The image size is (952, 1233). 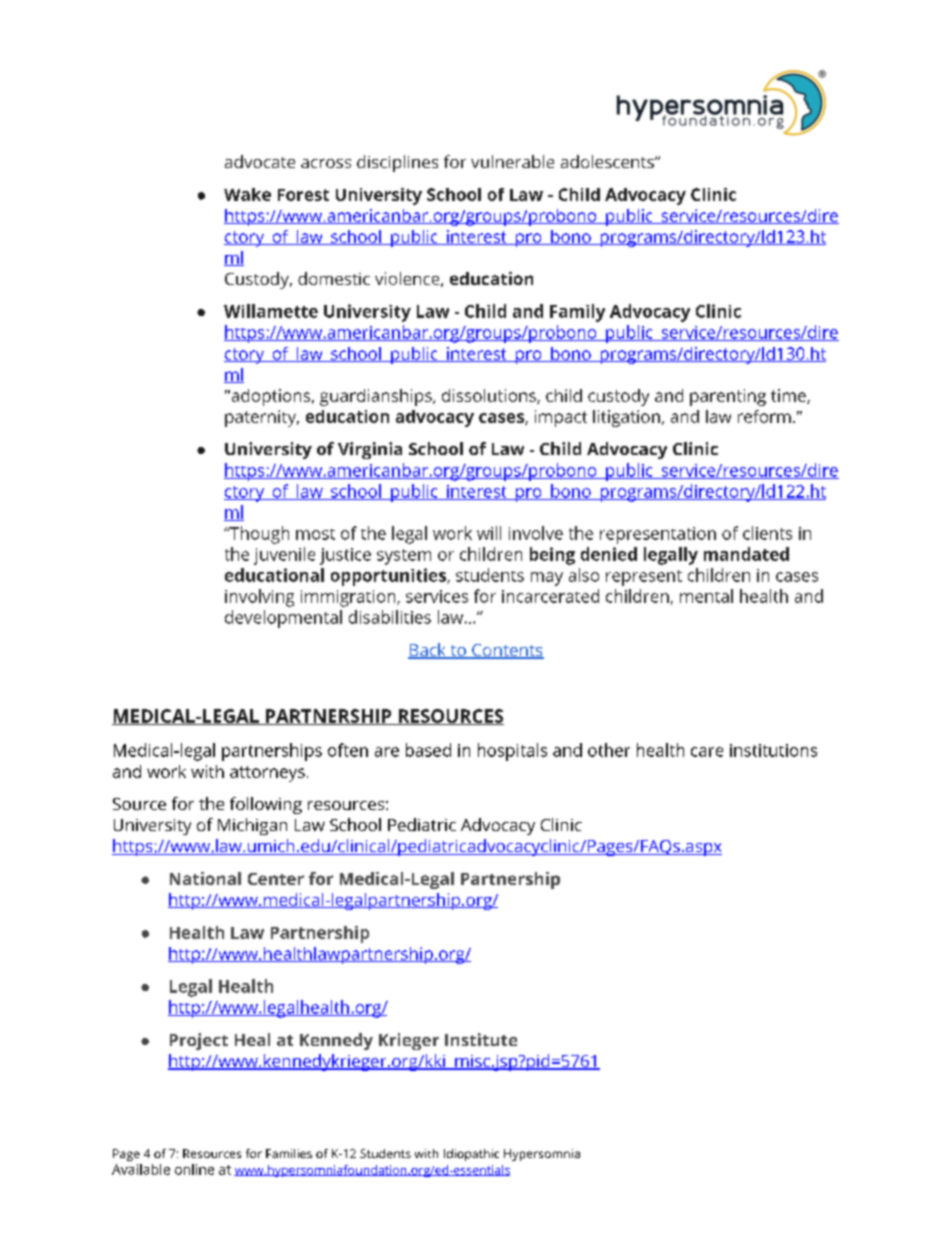 What do you see at coordinates (259, 598) in the screenshot?
I see `involving` at bounding box center [259, 598].
